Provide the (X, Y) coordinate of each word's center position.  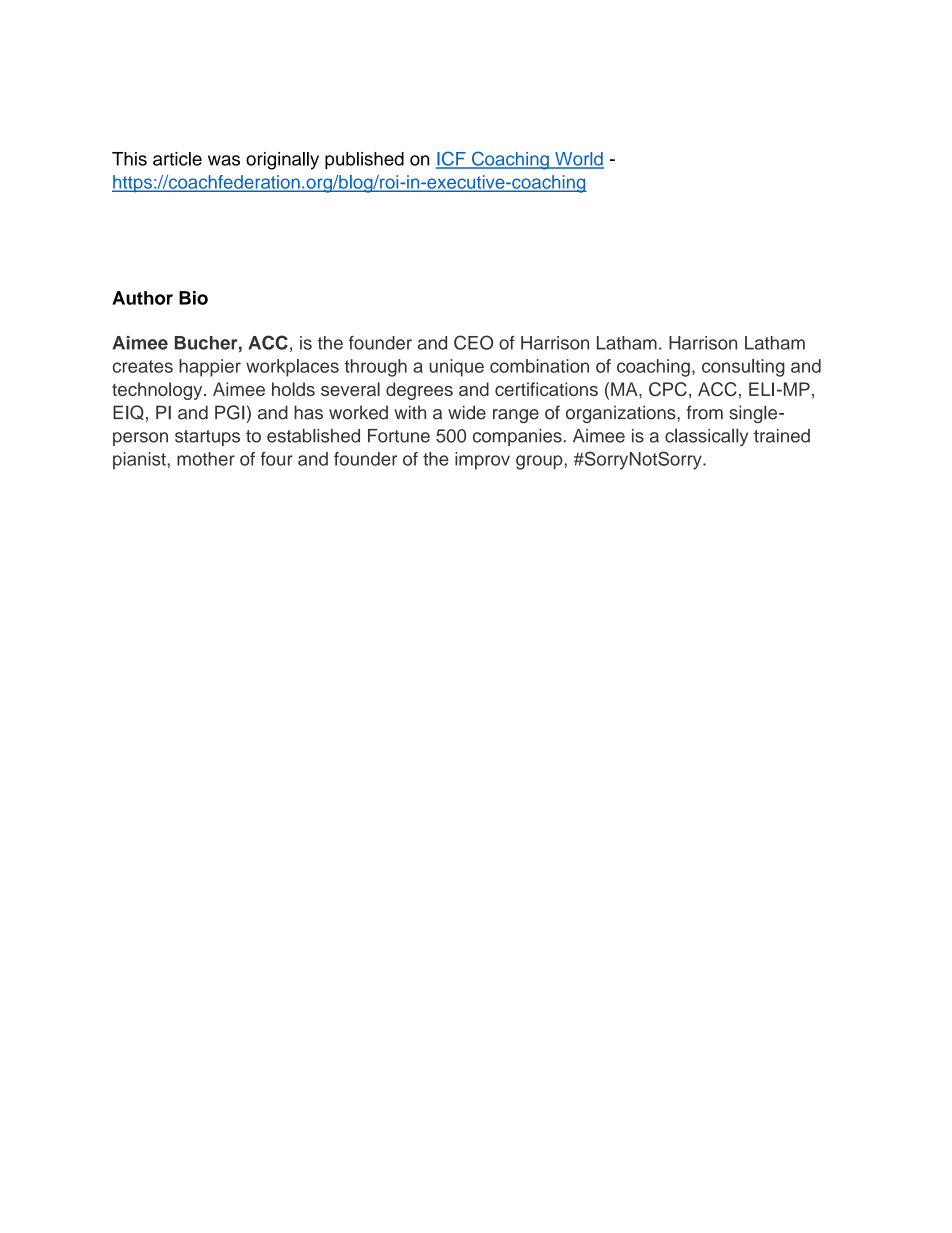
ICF (452, 159)
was (224, 160)
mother (206, 459)
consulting (743, 368)
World (578, 160)
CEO (473, 342)
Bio (193, 298)
